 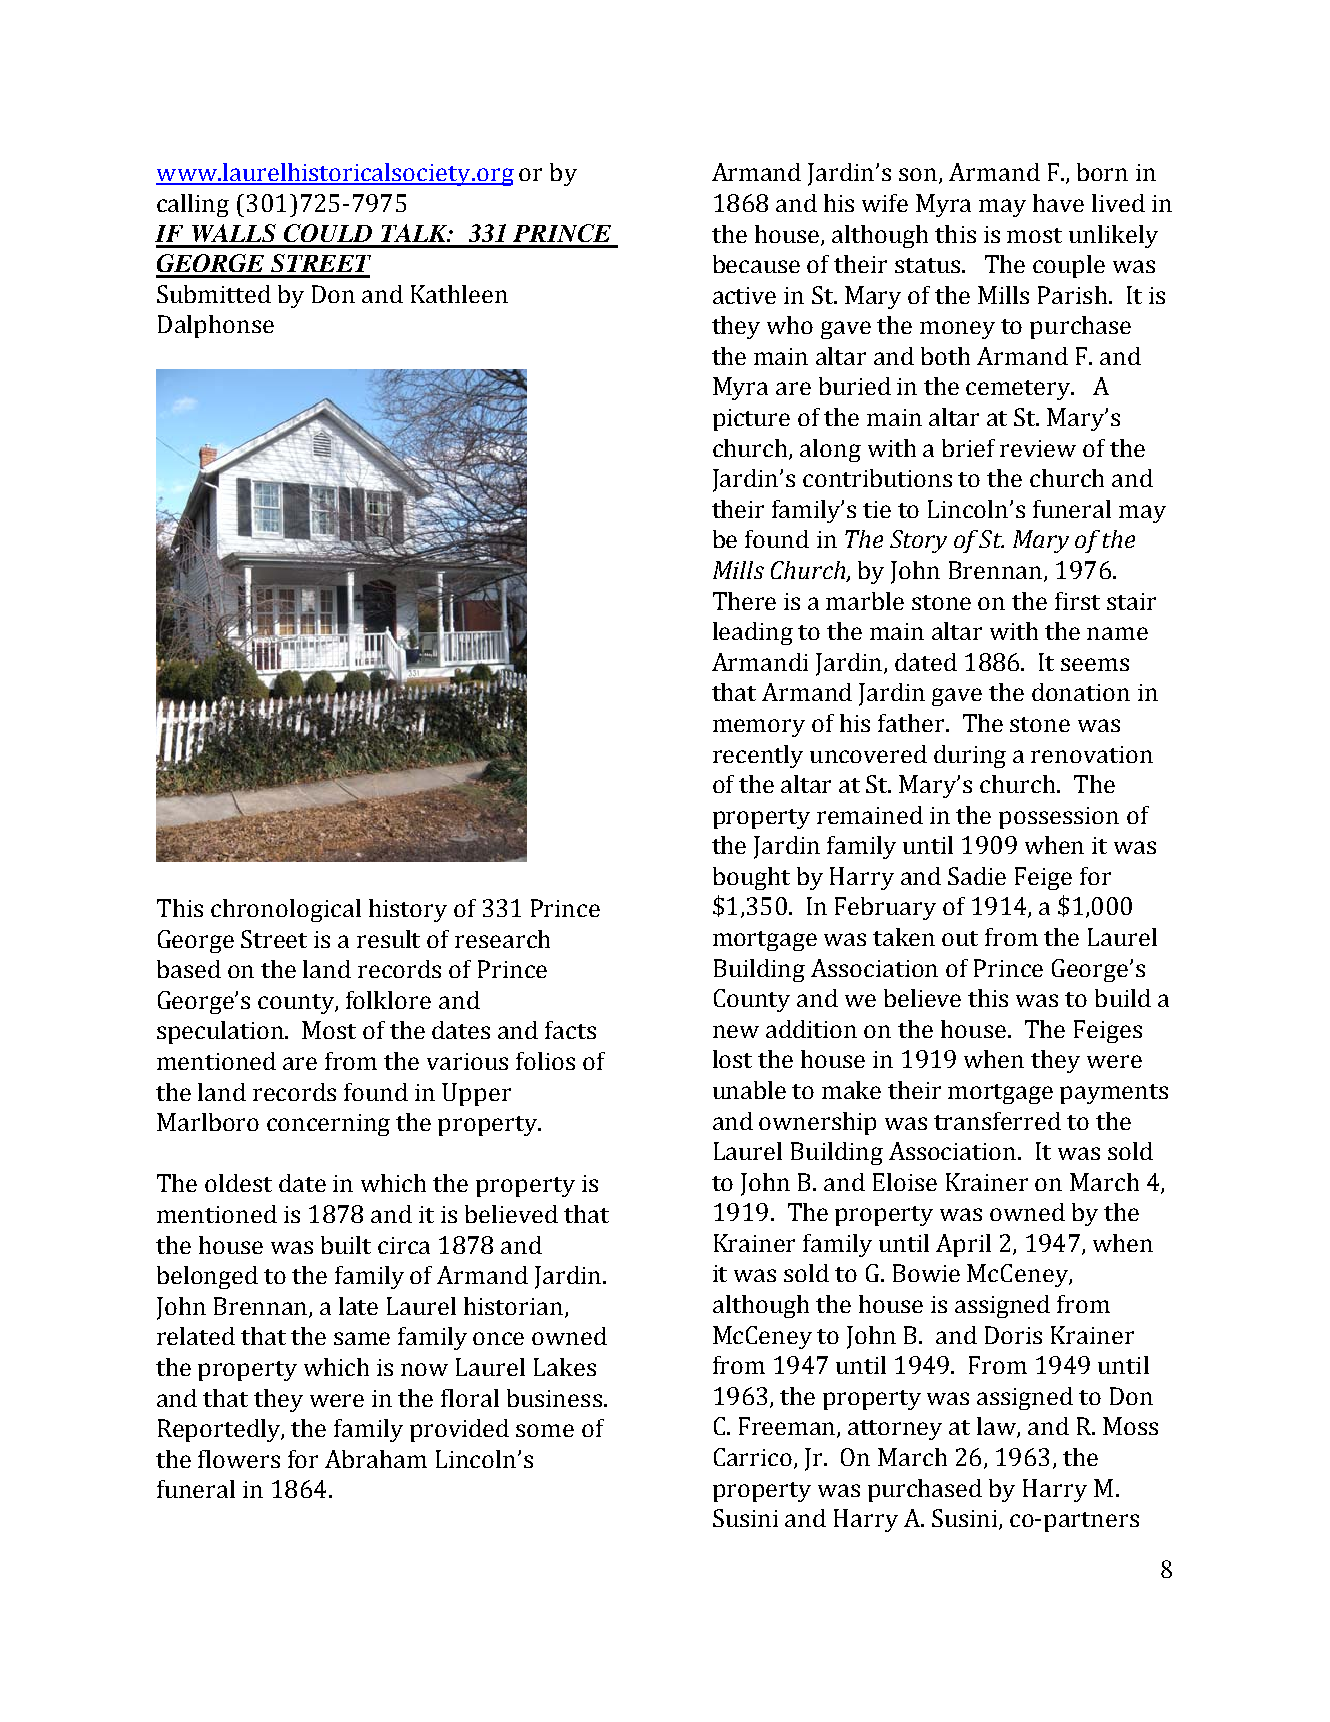 I want to click on new, so click(x=736, y=1031).
